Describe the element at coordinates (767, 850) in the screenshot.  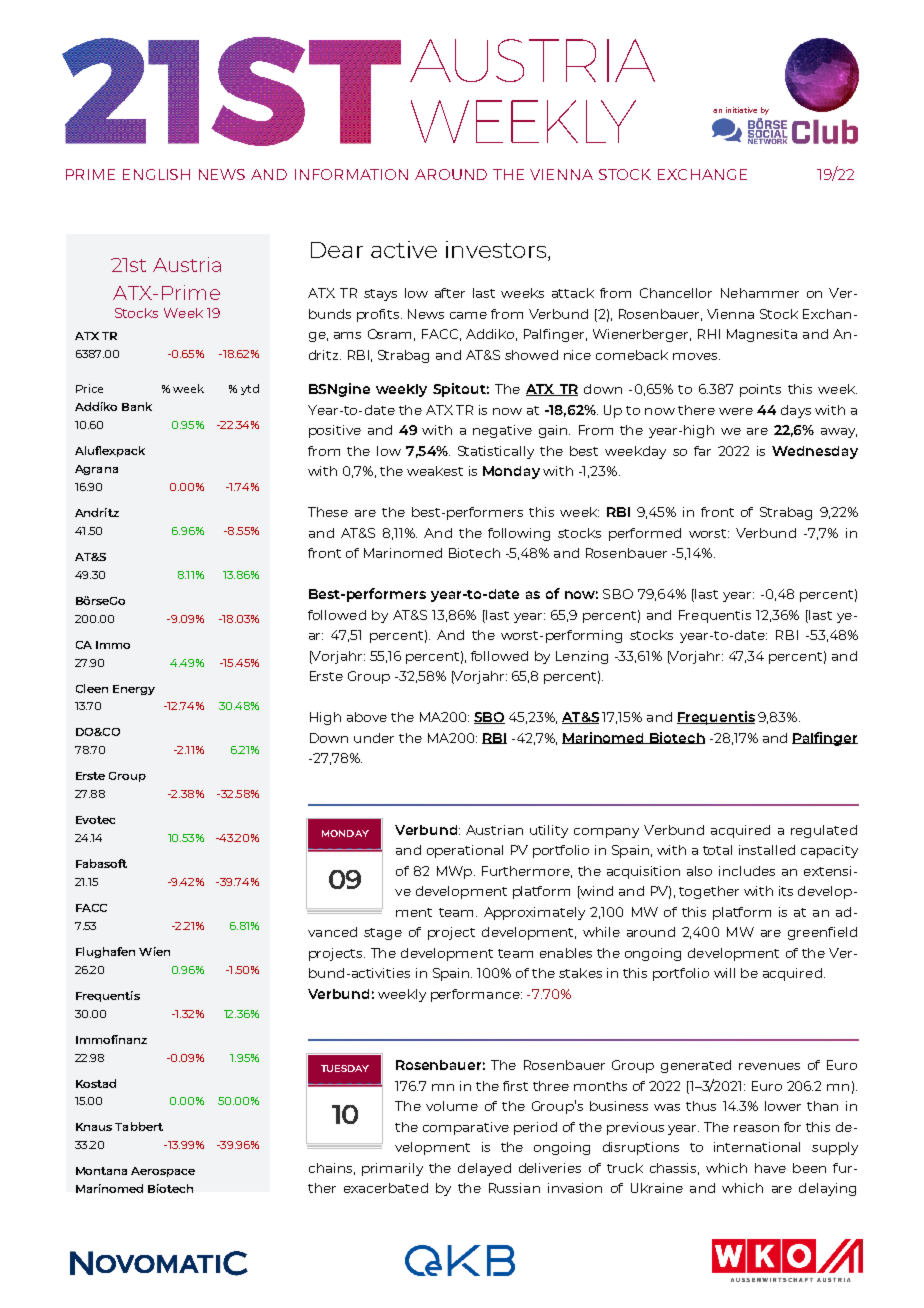
I see `installed` at that location.
